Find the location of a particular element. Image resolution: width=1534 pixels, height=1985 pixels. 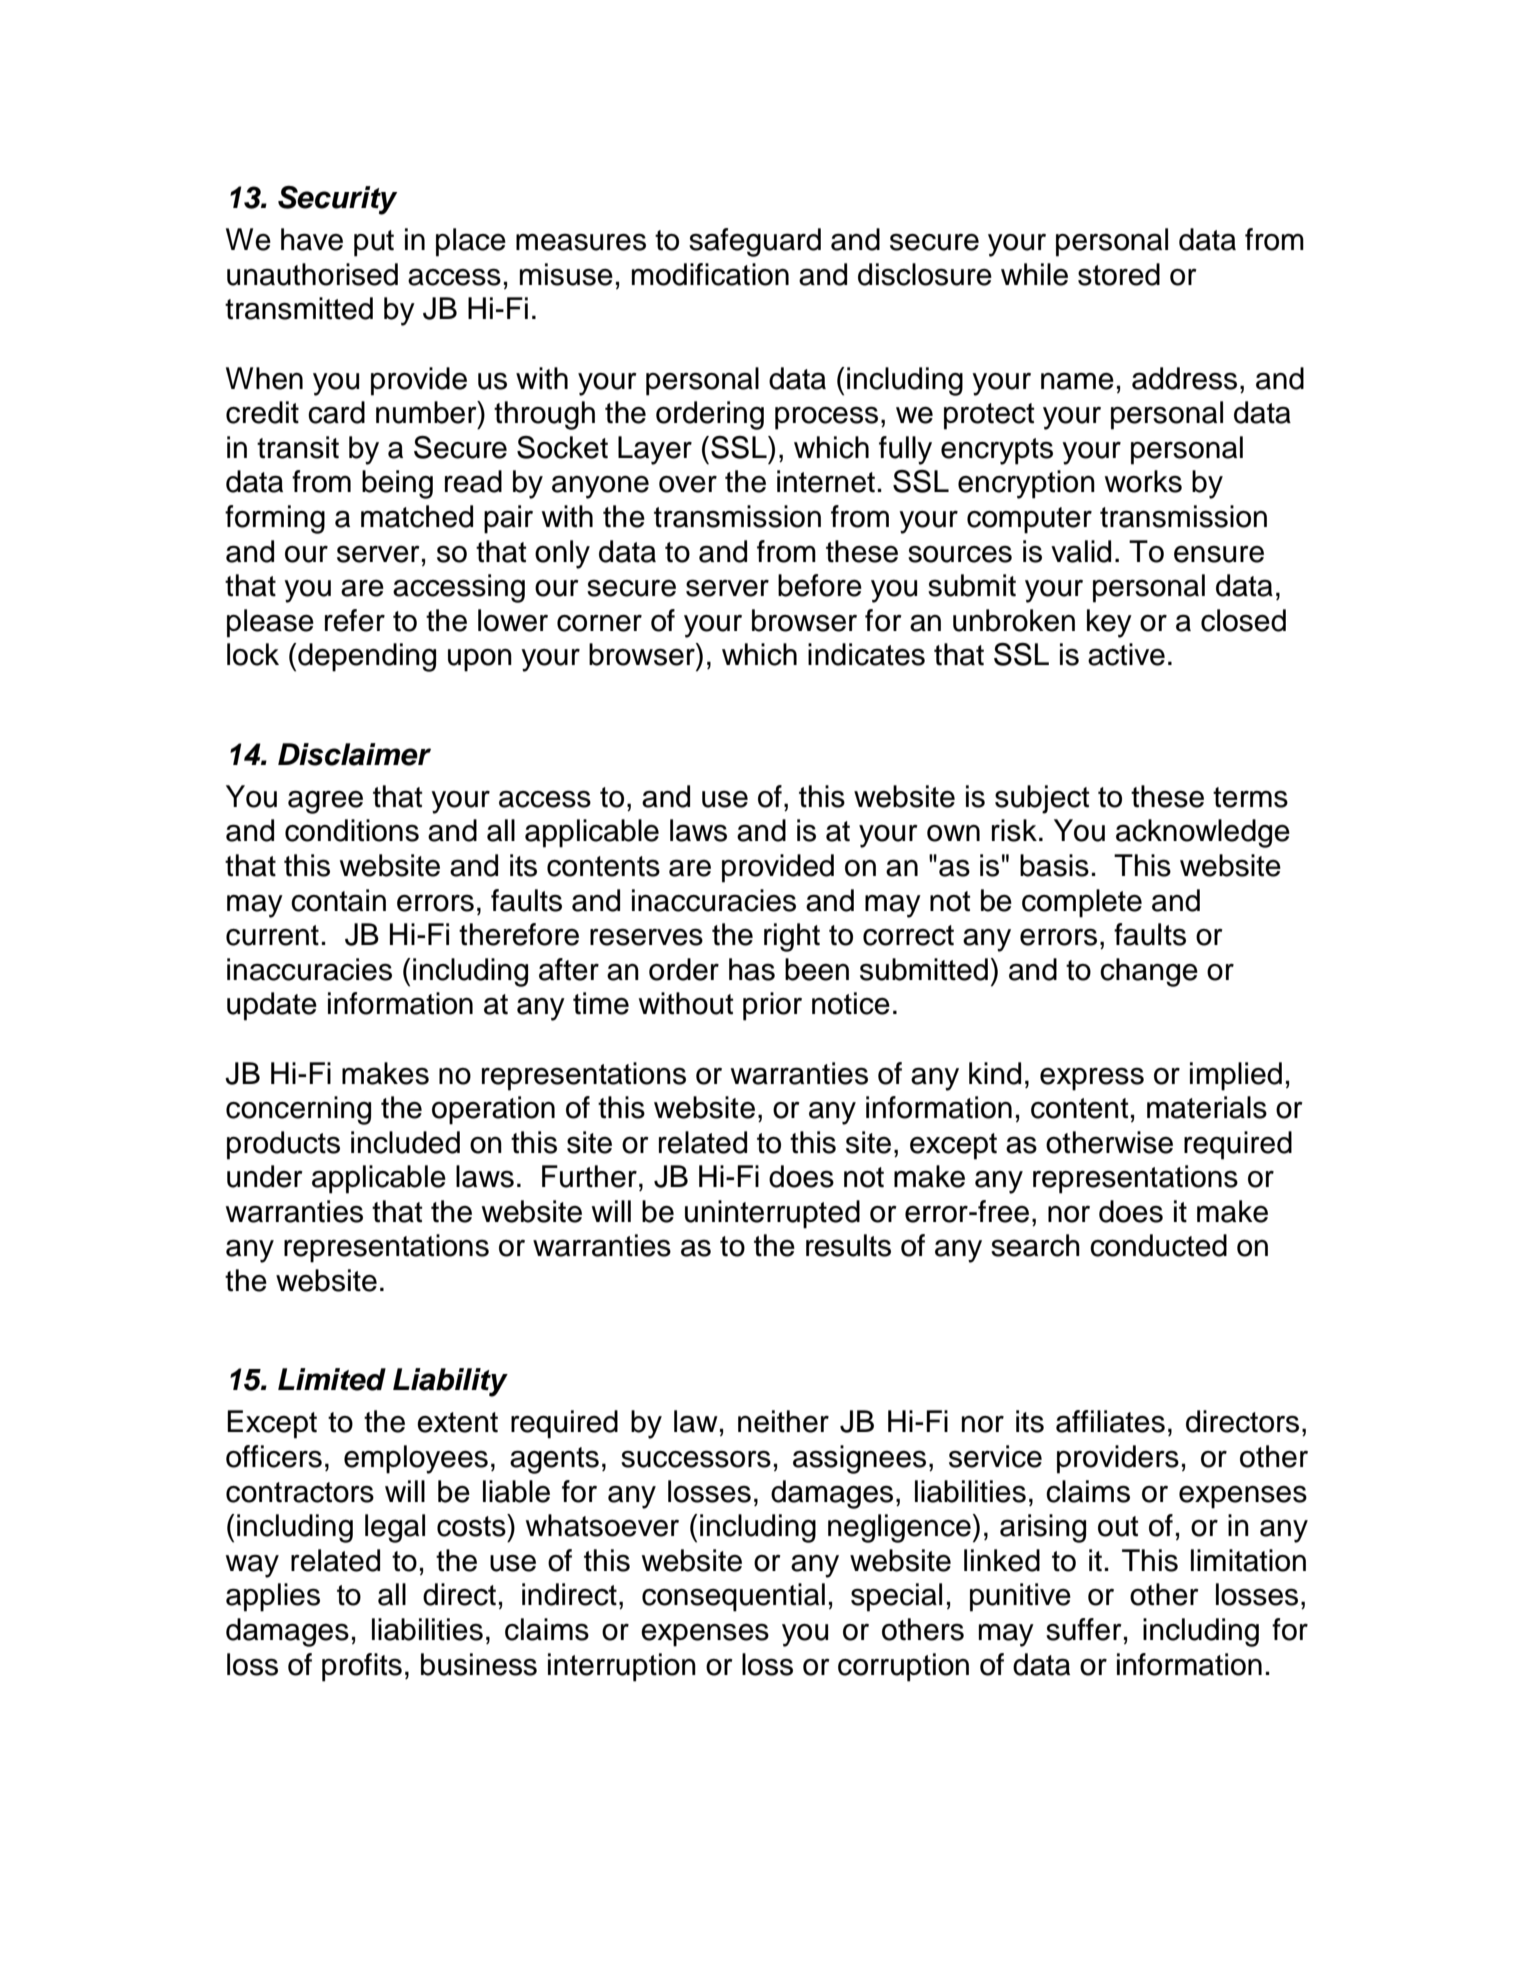

have is located at coordinates (312, 239).
